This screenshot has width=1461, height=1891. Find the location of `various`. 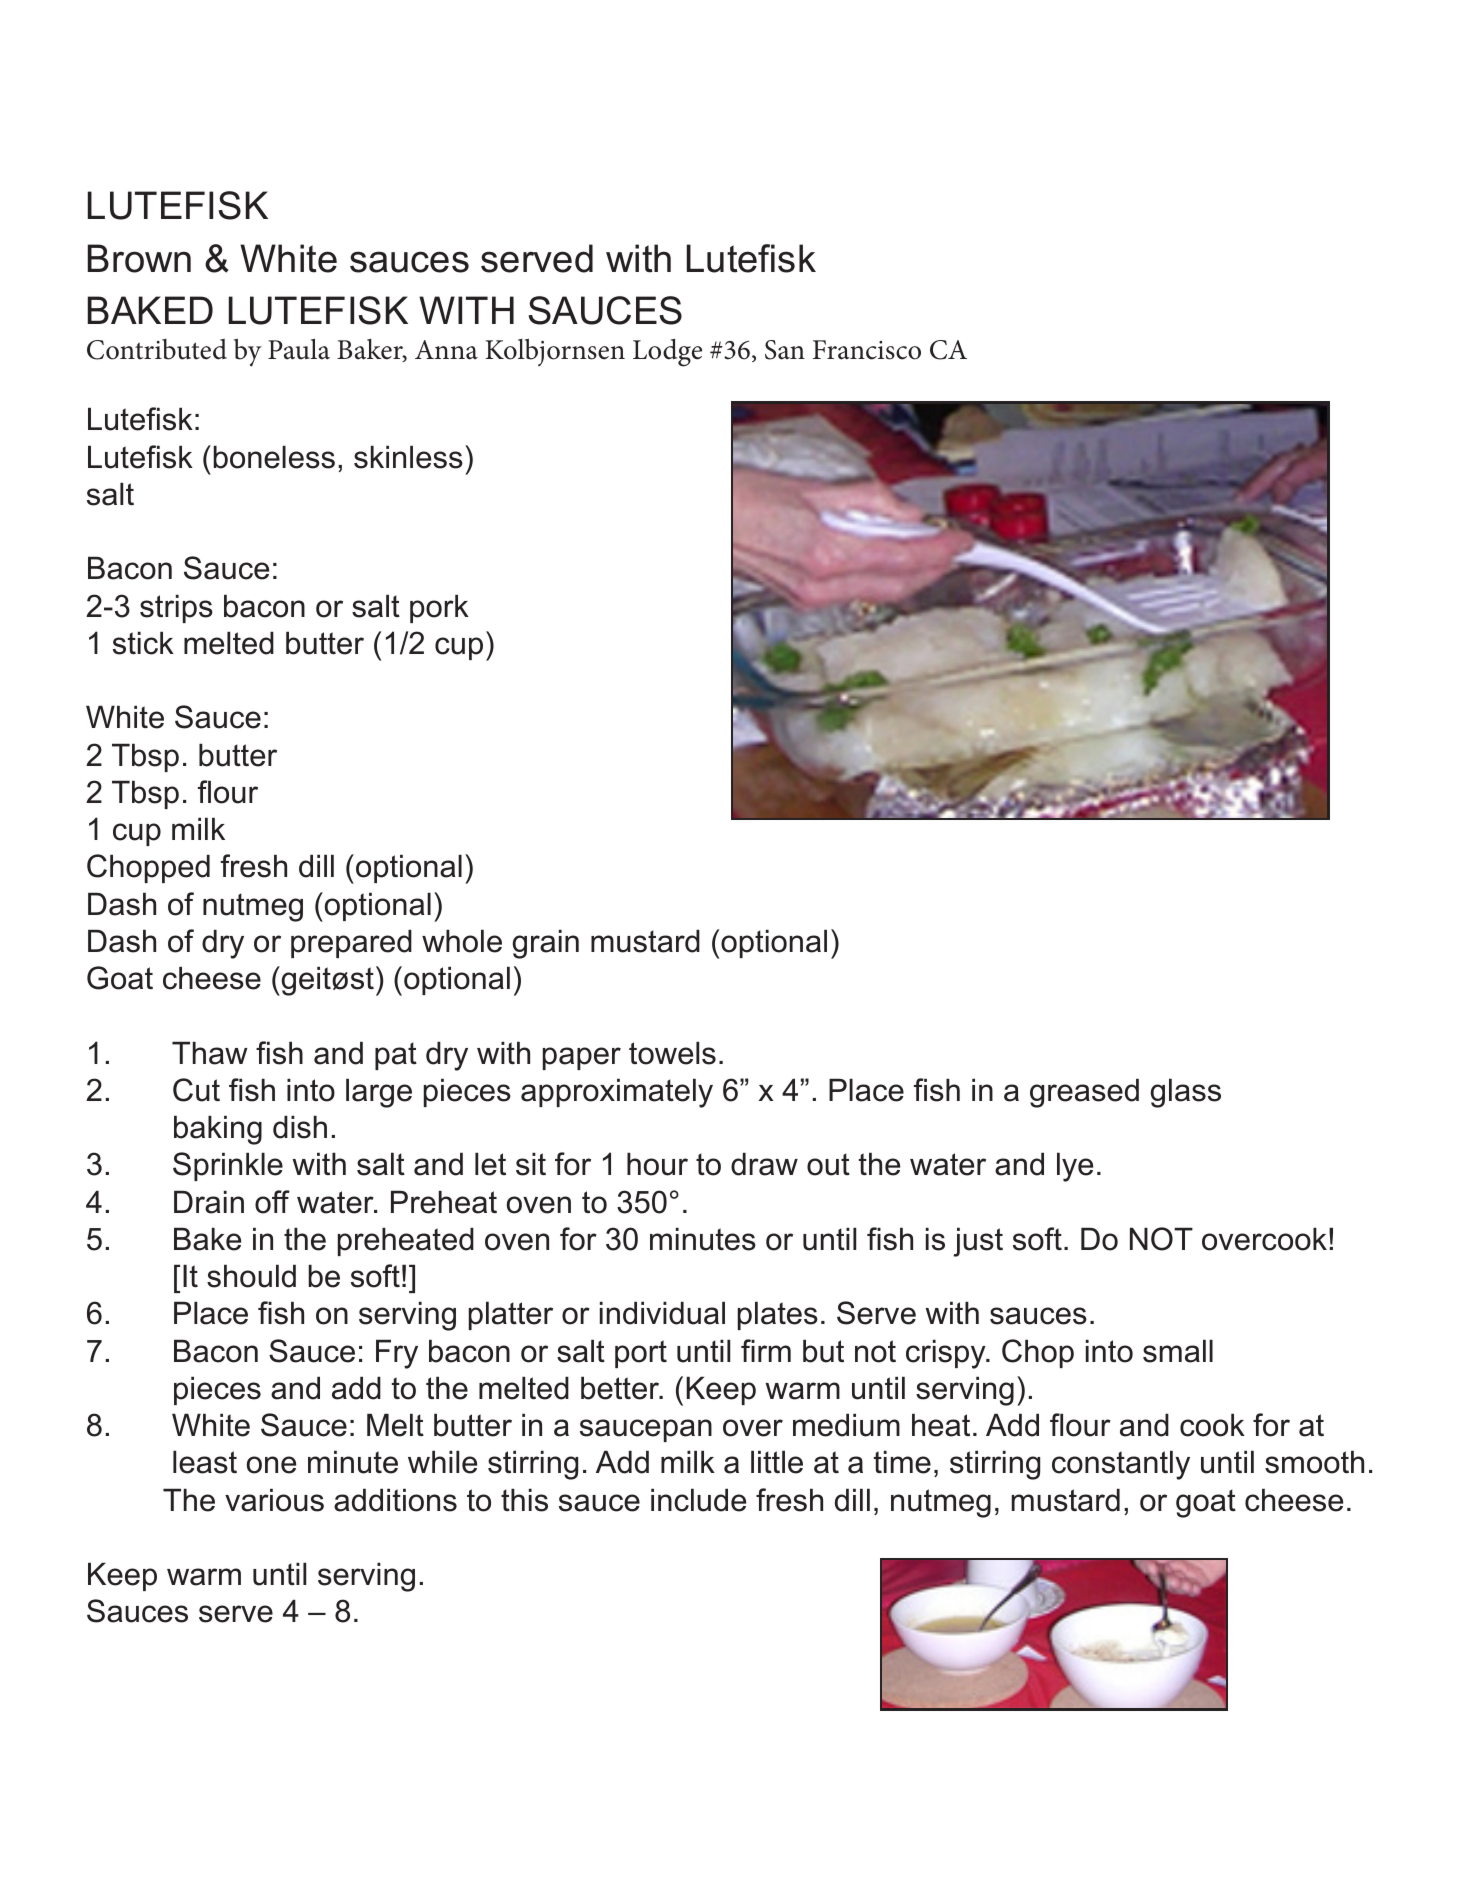

various is located at coordinates (274, 1500).
